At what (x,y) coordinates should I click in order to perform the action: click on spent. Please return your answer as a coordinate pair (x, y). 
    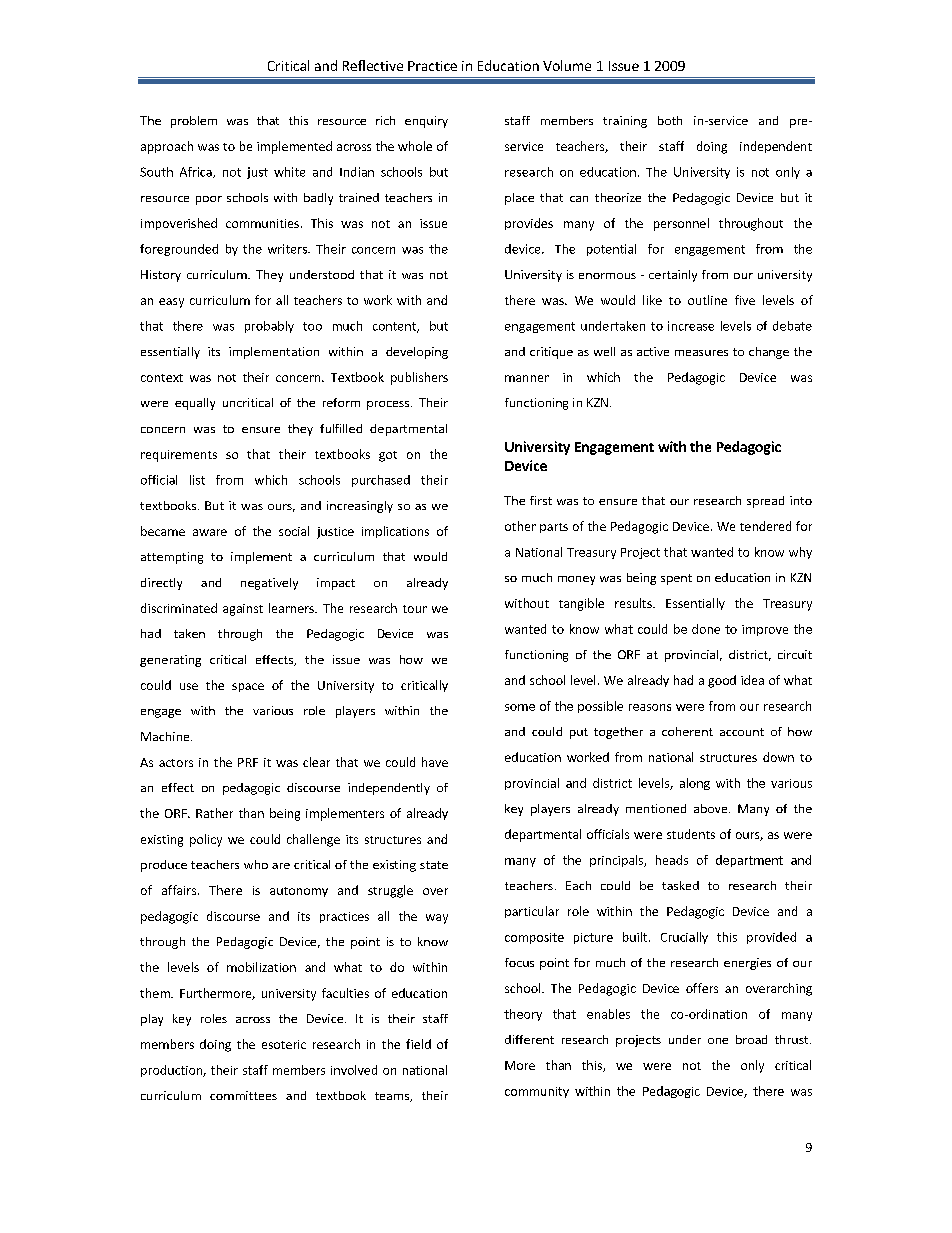
    Looking at the image, I should click on (676, 579).
